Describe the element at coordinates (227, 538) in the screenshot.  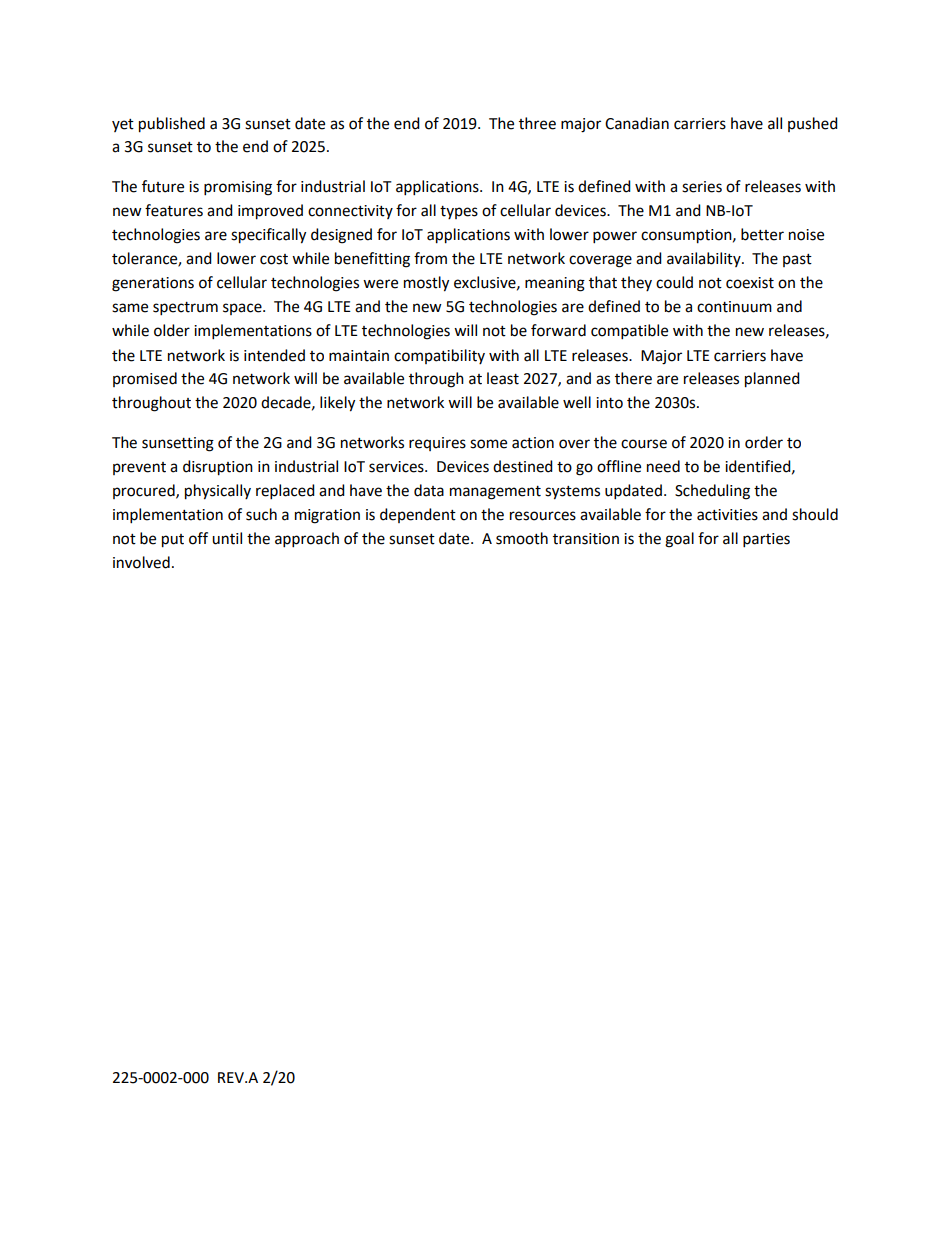
I see `until` at that location.
